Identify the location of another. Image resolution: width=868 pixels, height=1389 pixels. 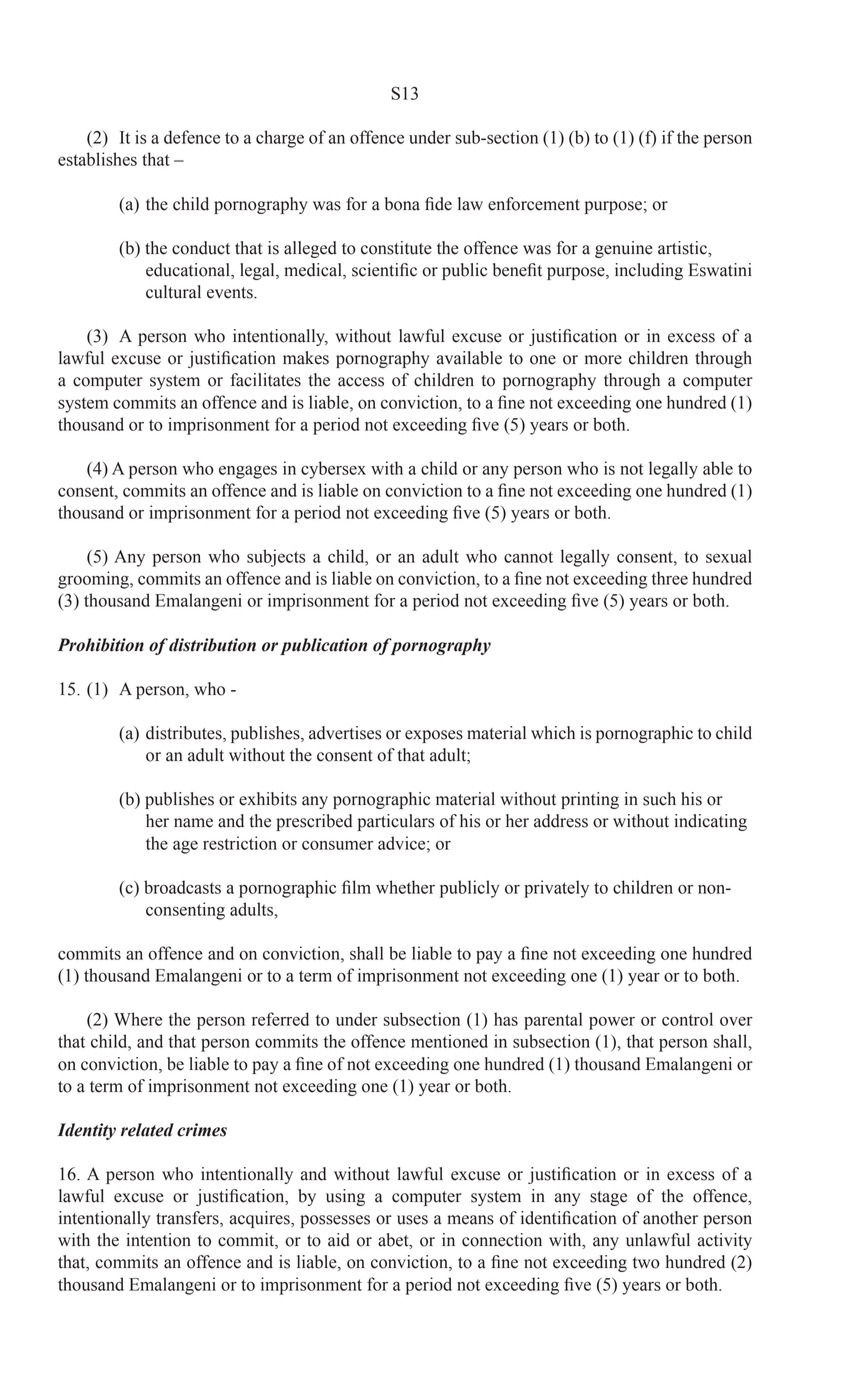
(670, 1218).
